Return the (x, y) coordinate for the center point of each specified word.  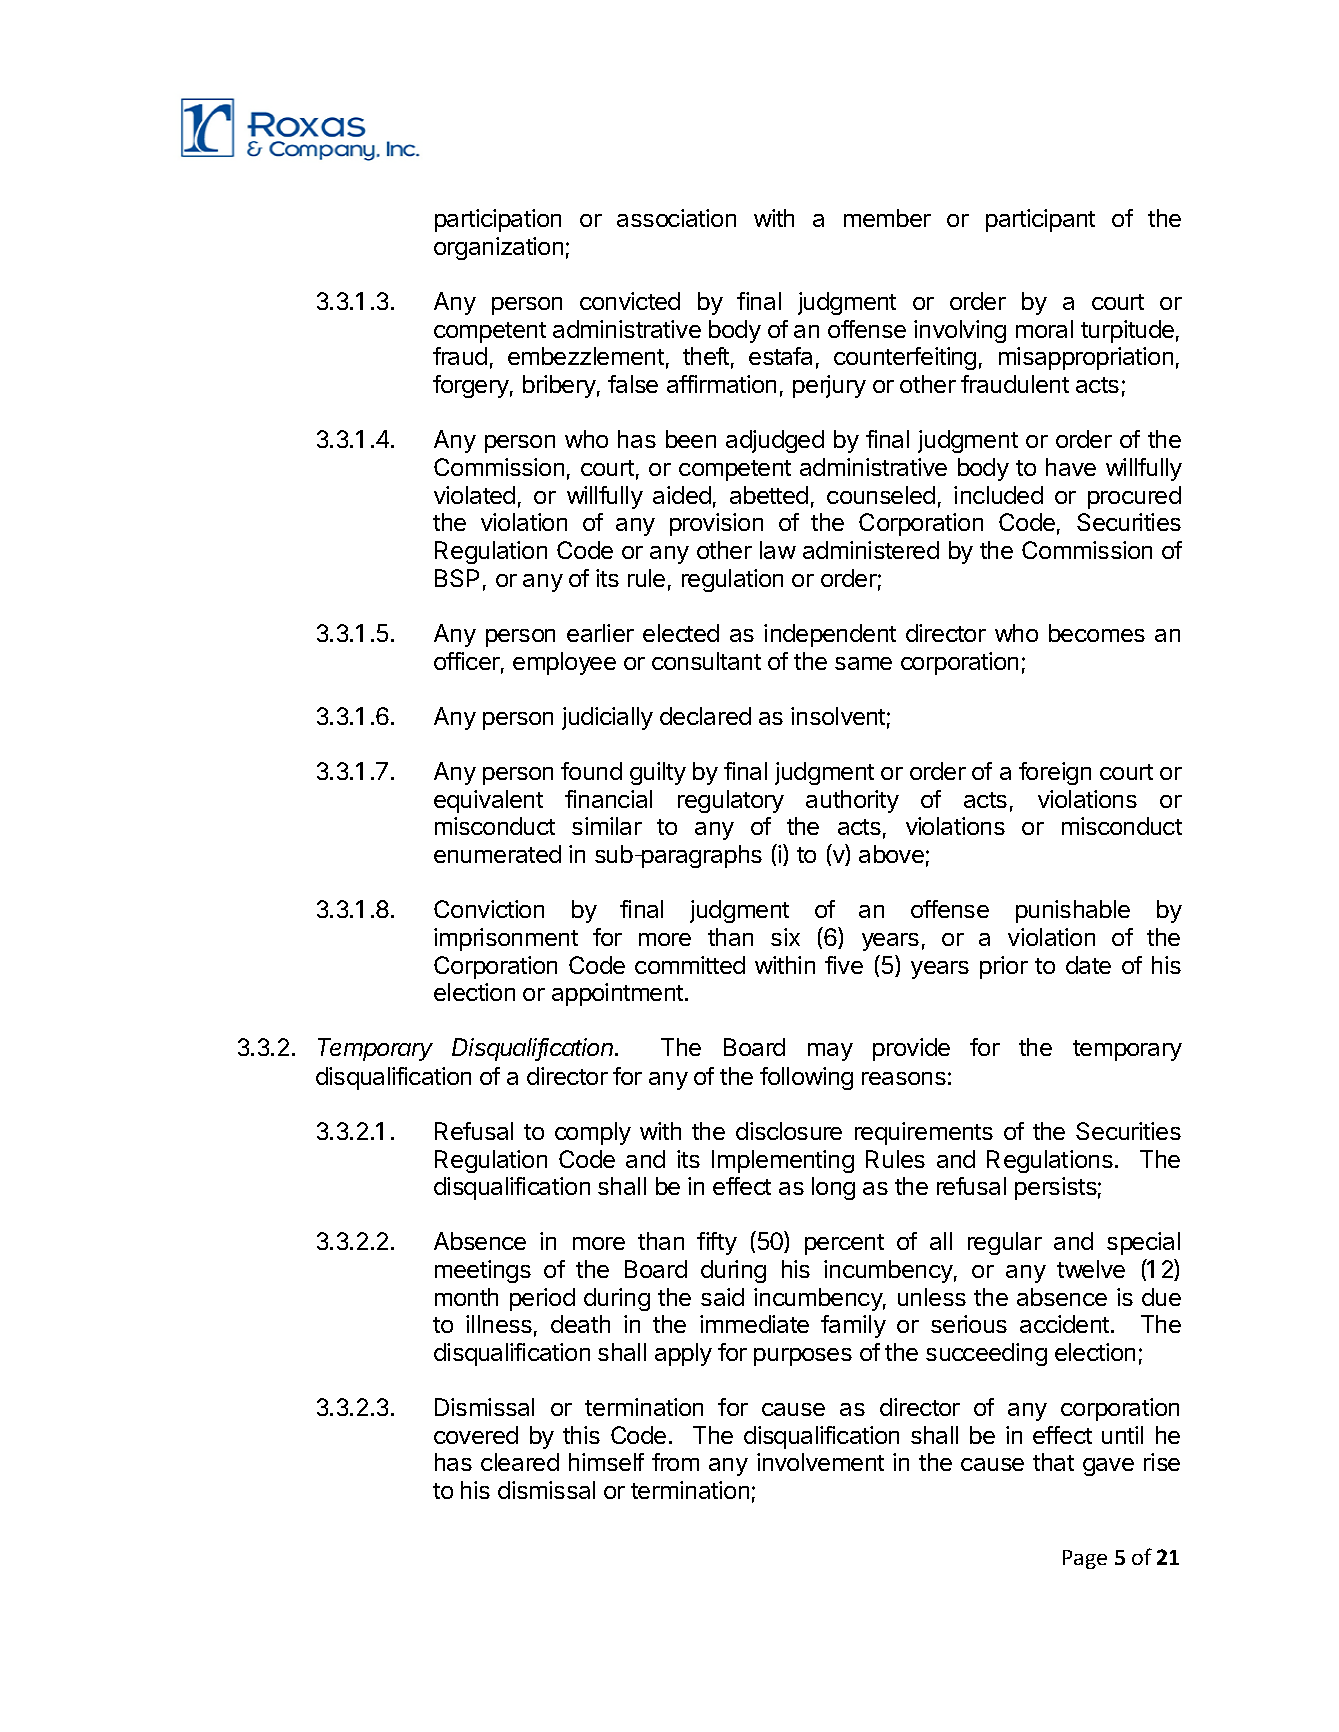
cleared (520, 1462)
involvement (820, 1462)
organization (498, 248)
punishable (1073, 911)
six (785, 937)
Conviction (489, 909)
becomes (1097, 633)
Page (1085, 1559)
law (778, 550)
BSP (457, 578)
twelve (1091, 1269)
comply (593, 1133)
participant (1040, 220)
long (833, 1188)
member (887, 218)
